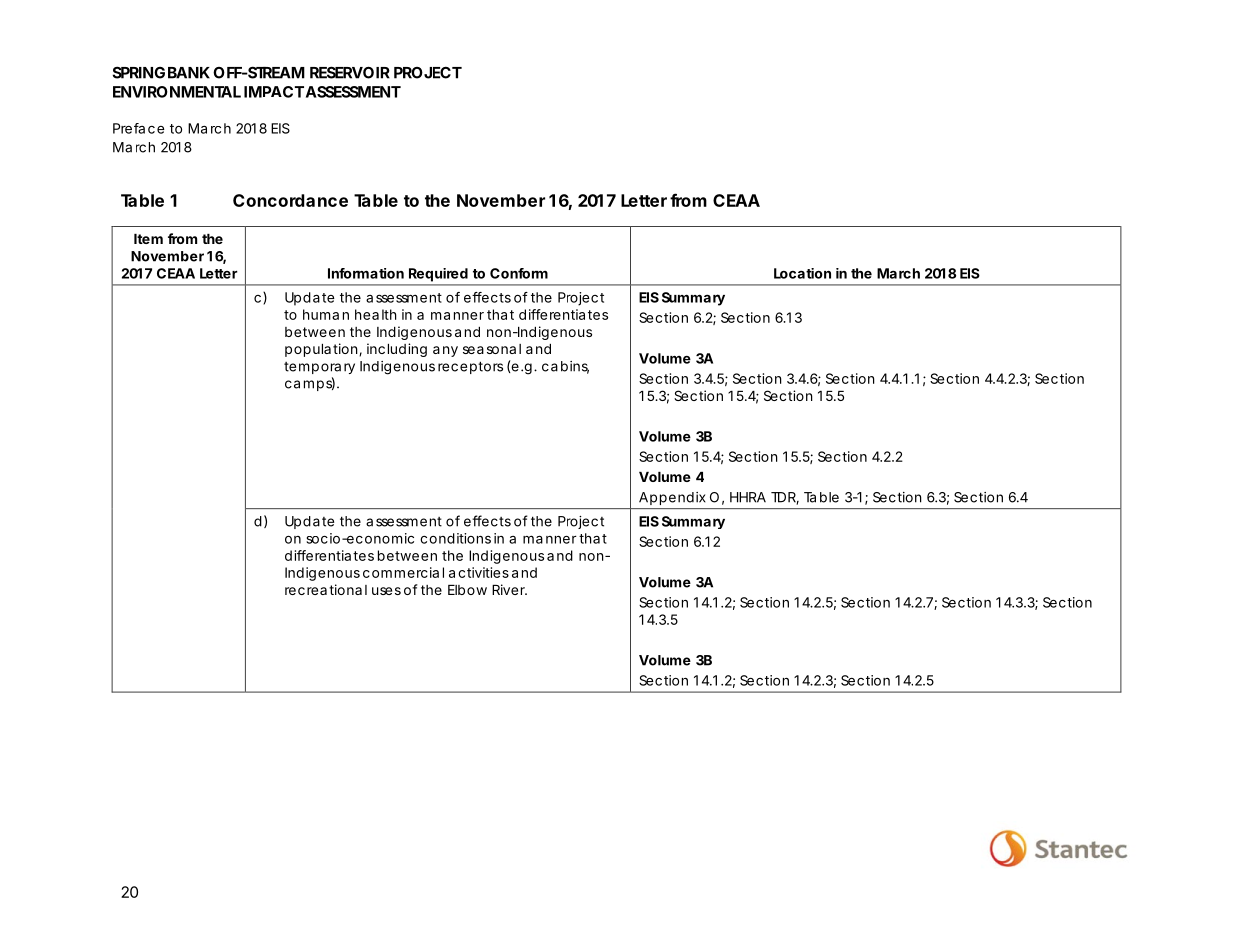  What do you see at coordinates (326, 589) in the image?
I see `recreational` at bounding box center [326, 589].
